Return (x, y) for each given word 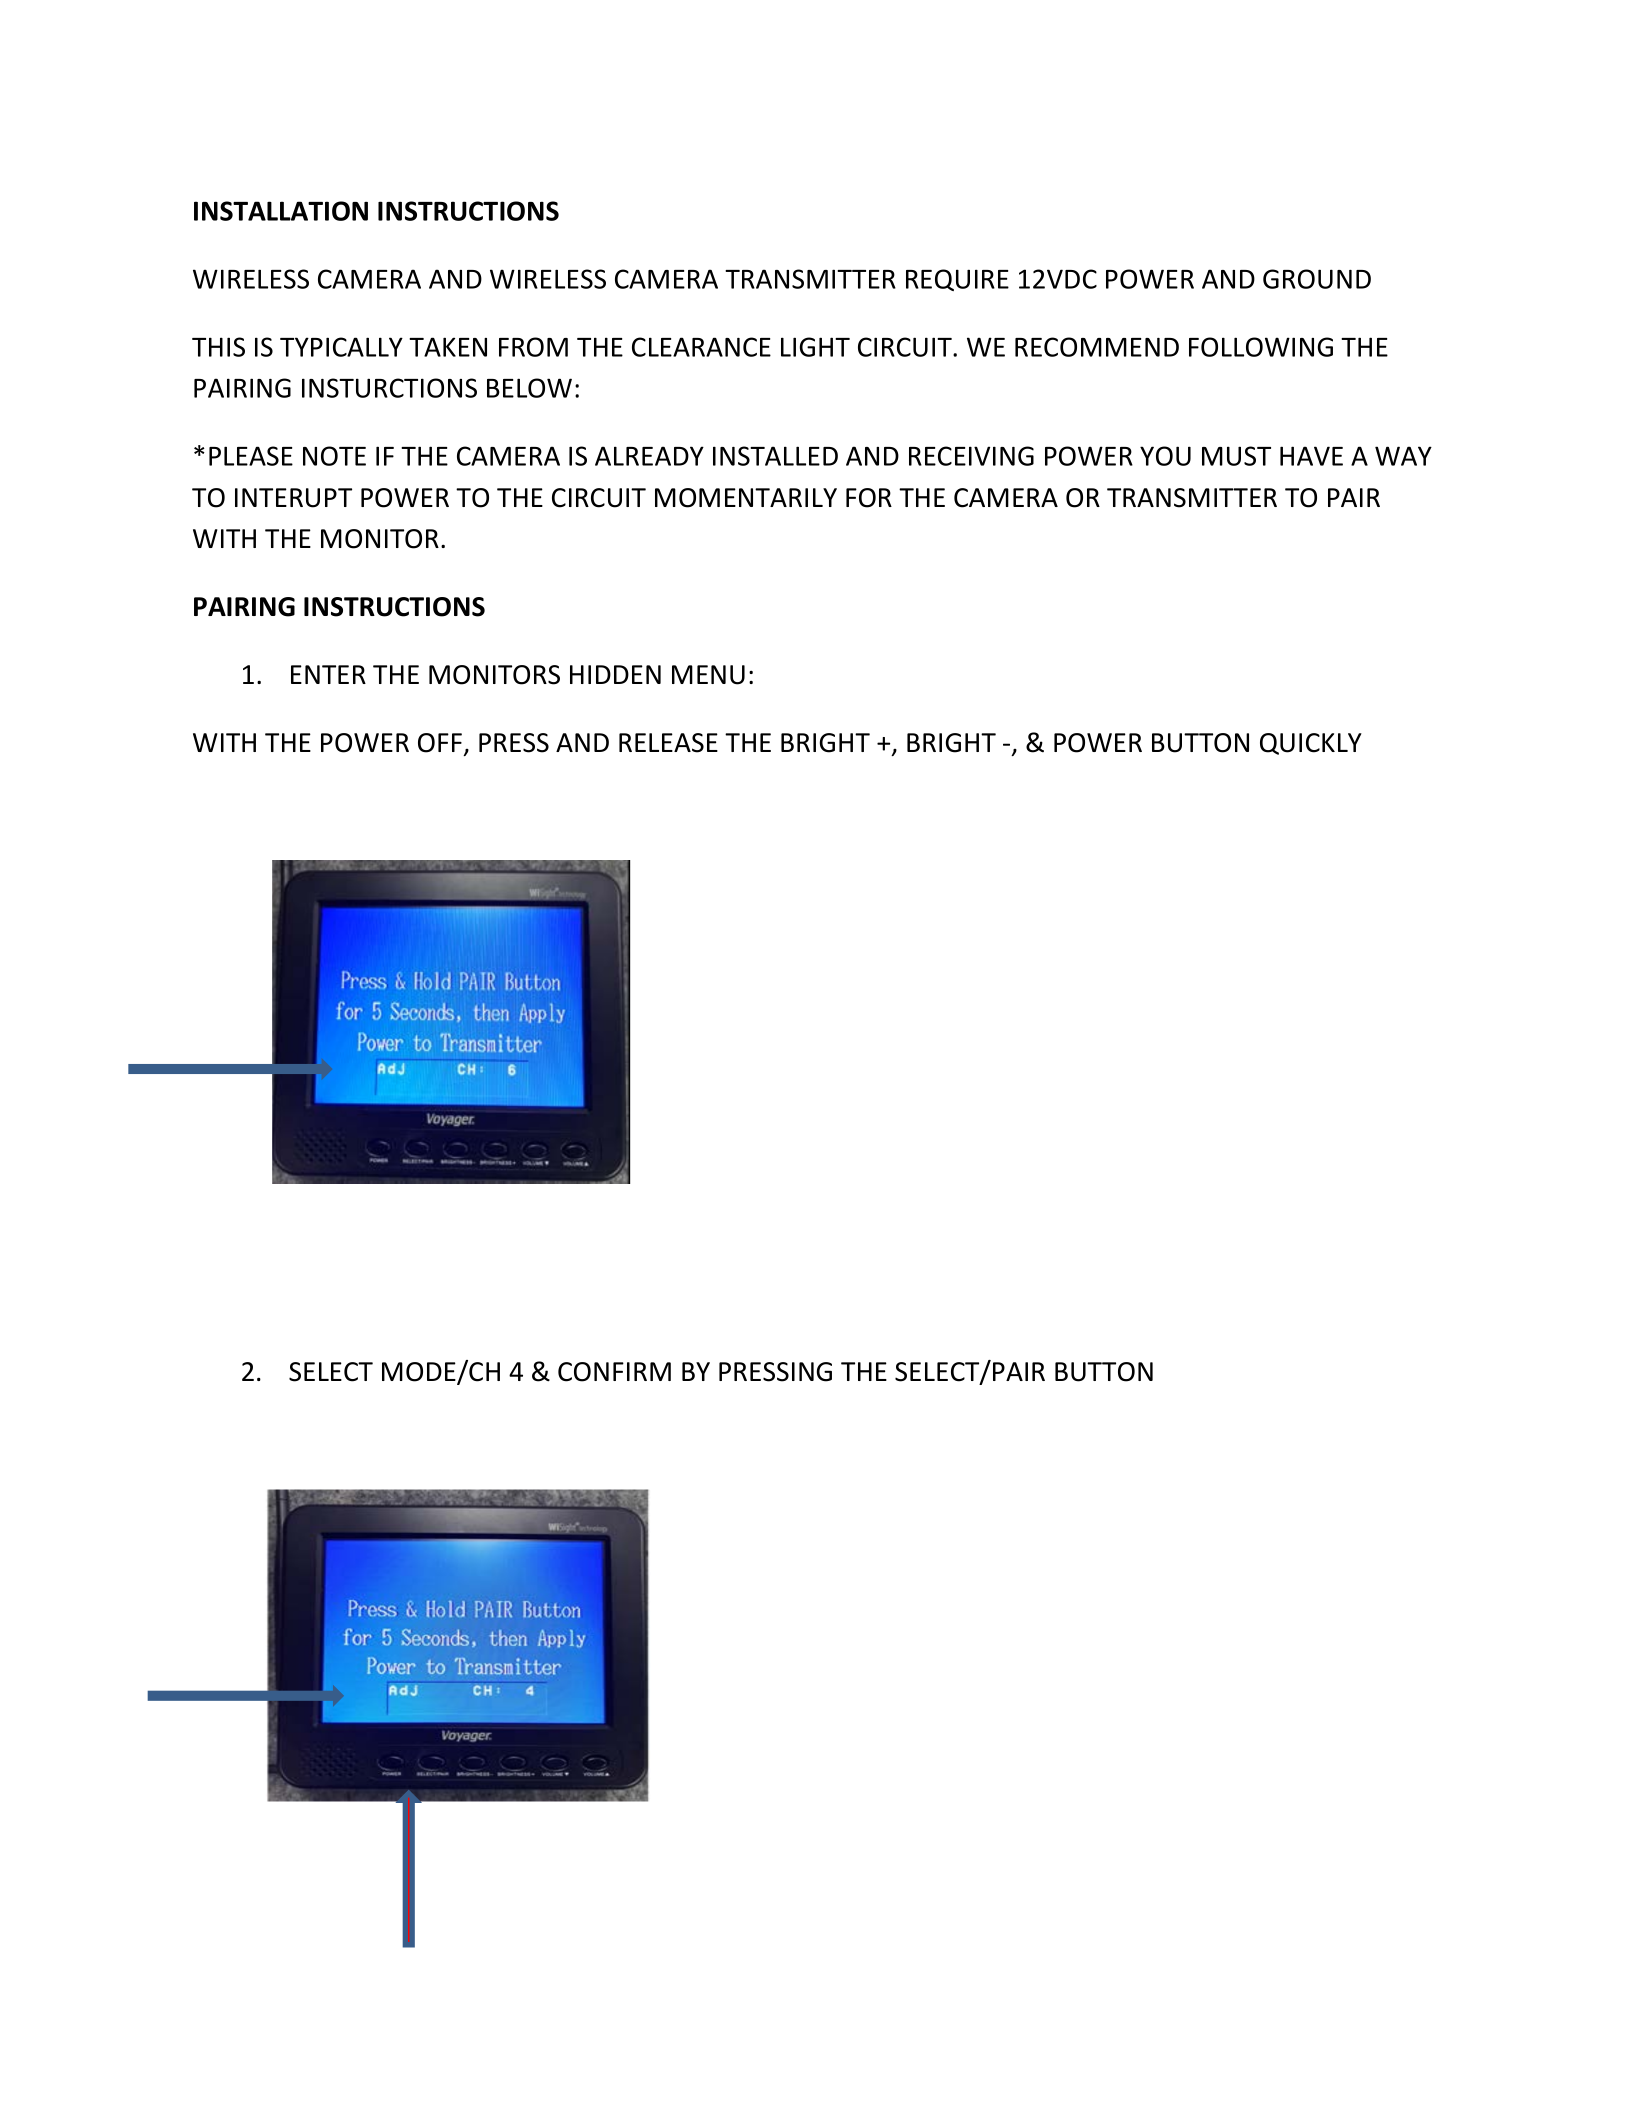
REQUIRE (957, 280)
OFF (440, 743)
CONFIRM (614, 1372)
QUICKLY (1311, 744)
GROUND (1317, 279)
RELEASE (668, 743)
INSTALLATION (281, 211)
